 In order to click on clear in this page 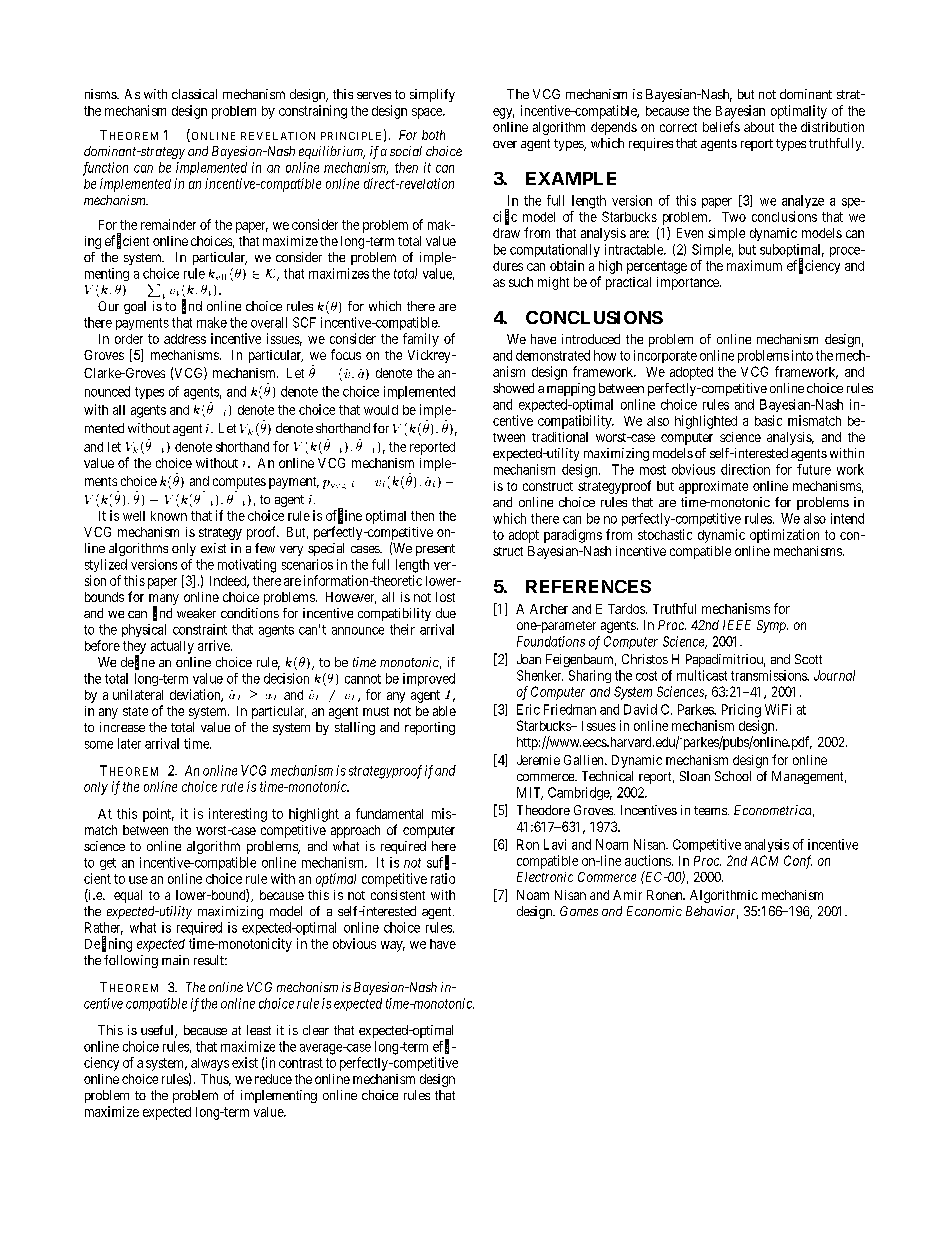, I will do `click(316, 1030)`.
